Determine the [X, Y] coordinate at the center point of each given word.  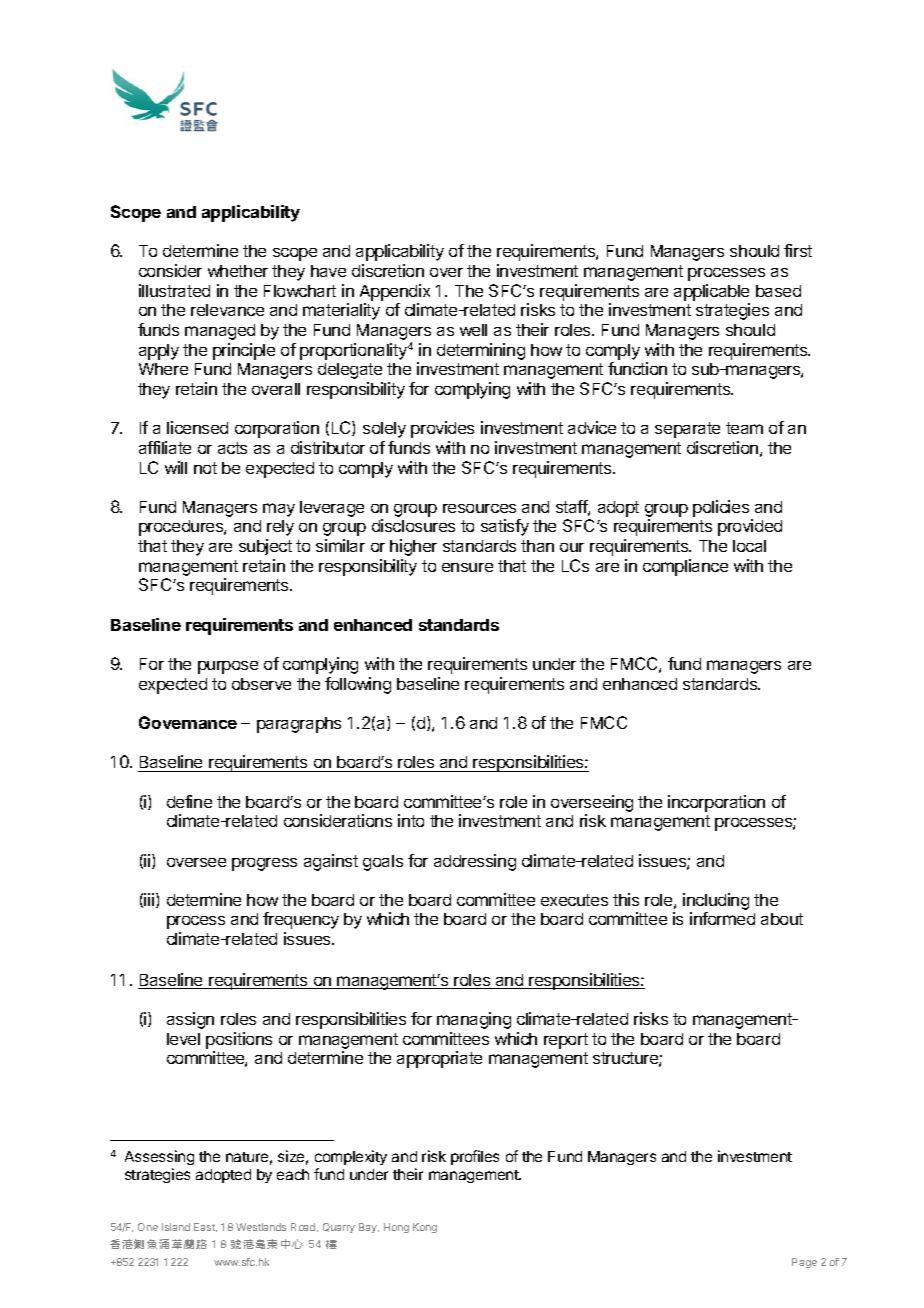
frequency [301, 920]
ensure [467, 567]
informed [722, 918]
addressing [475, 862]
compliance [685, 567]
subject [265, 547]
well [473, 330]
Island [176, 1227]
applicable [711, 292]
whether [238, 271]
